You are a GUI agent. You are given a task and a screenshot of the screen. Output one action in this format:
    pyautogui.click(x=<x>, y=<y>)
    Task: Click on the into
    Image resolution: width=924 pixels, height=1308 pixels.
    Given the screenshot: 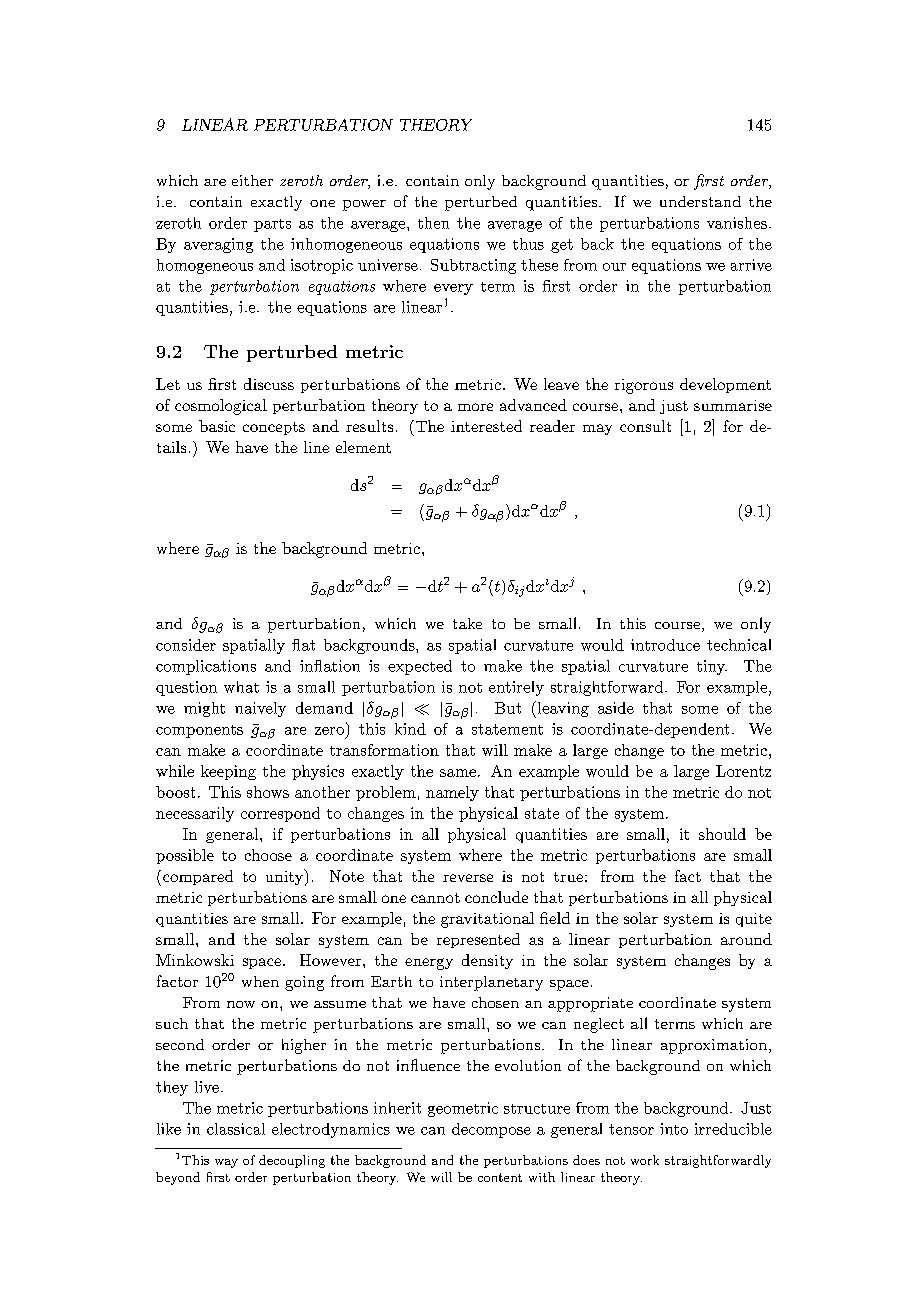 What is the action you would take?
    pyautogui.click(x=674, y=1129)
